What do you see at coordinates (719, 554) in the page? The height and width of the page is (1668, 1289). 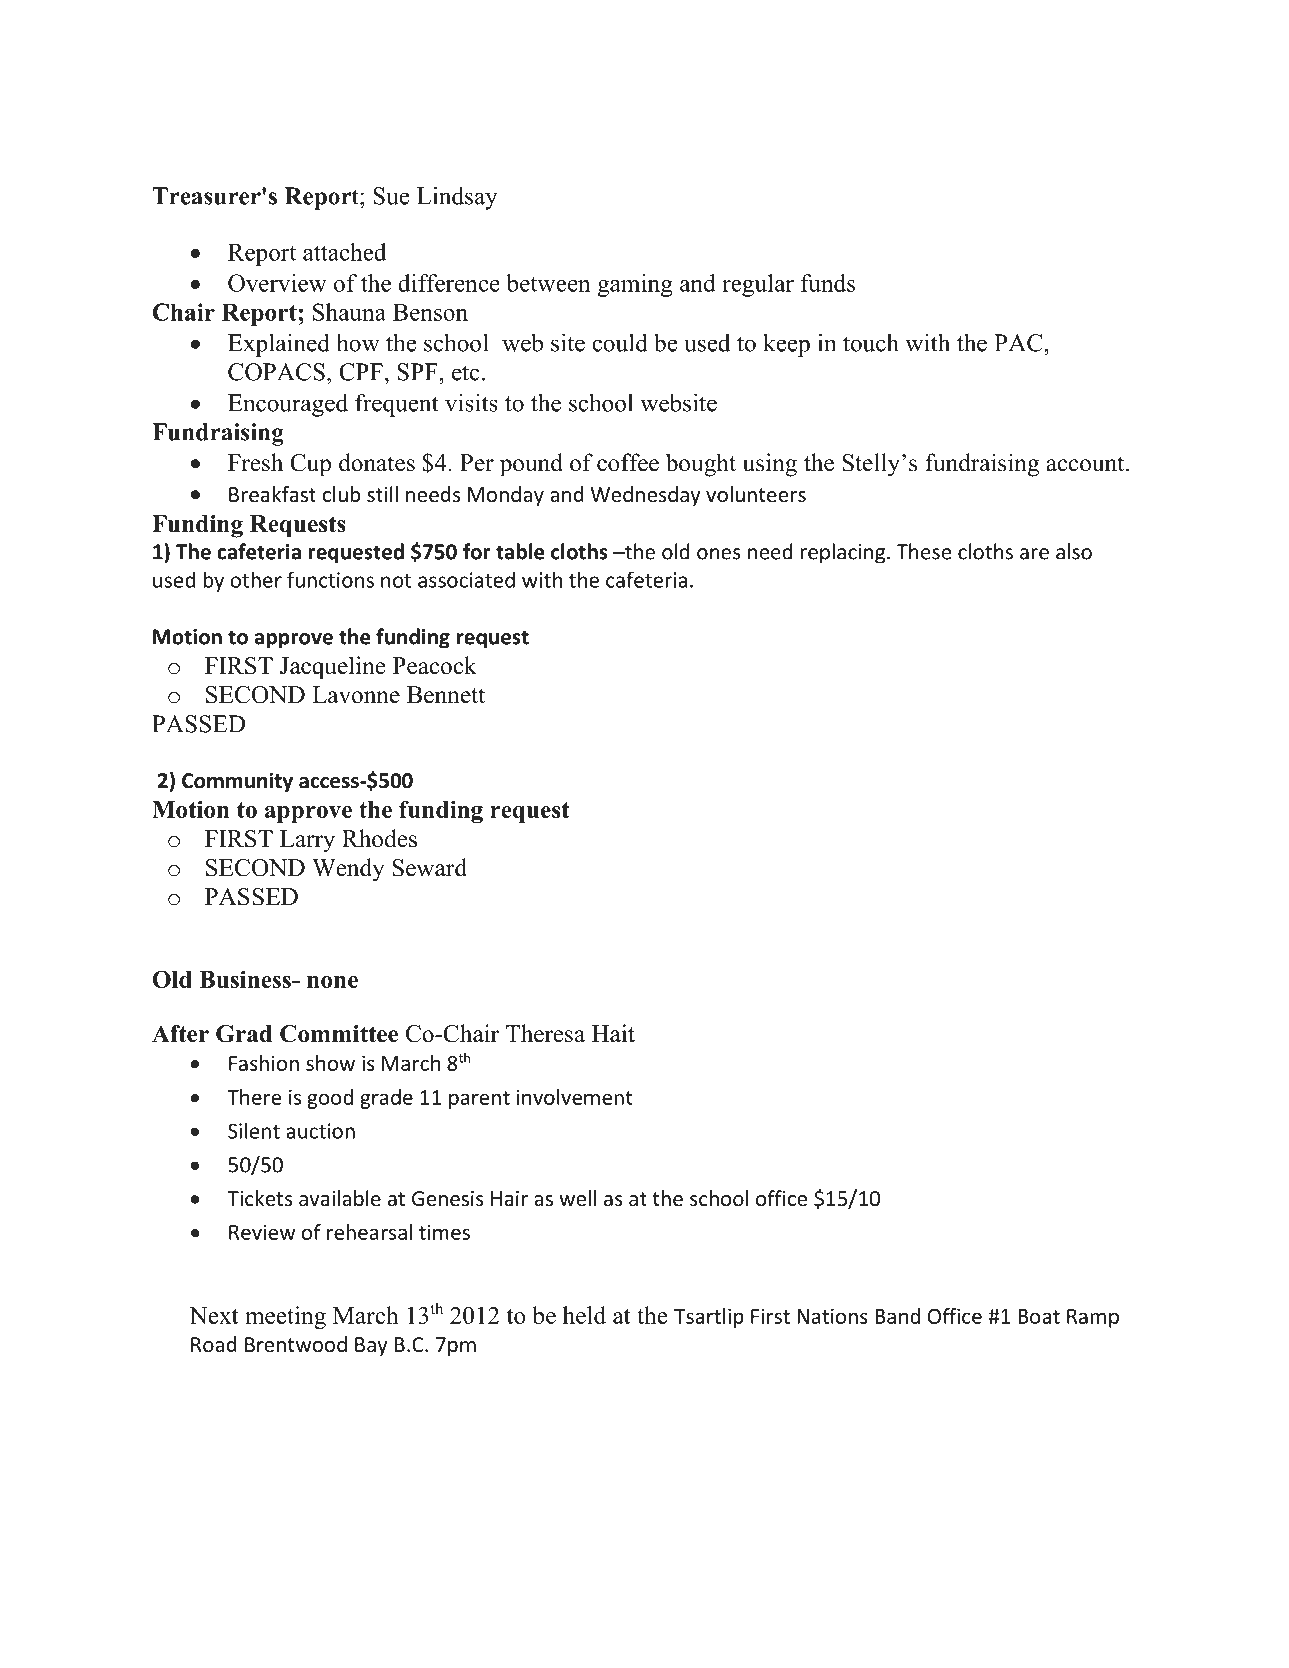 I see `ones` at bounding box center [719, 554].
